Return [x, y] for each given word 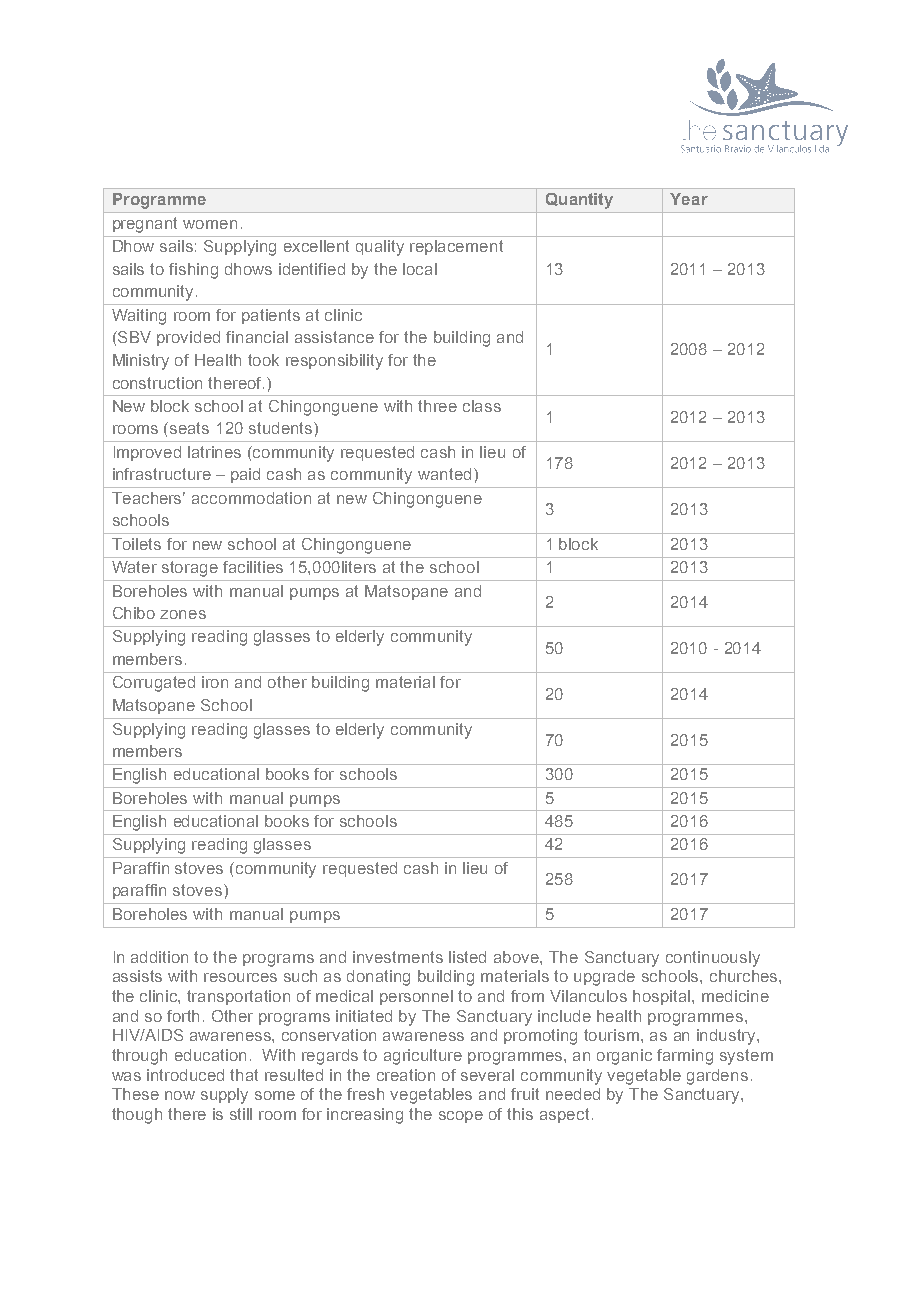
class [482, 406]
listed [467, 957]
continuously [713, 959]
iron [215, 682]
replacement [456, 247]
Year [689, 199]
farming [685, 1057]
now [180, 1095]
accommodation [251, 498]
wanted [446, 474]
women [210, 224]
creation [406, 1075]
